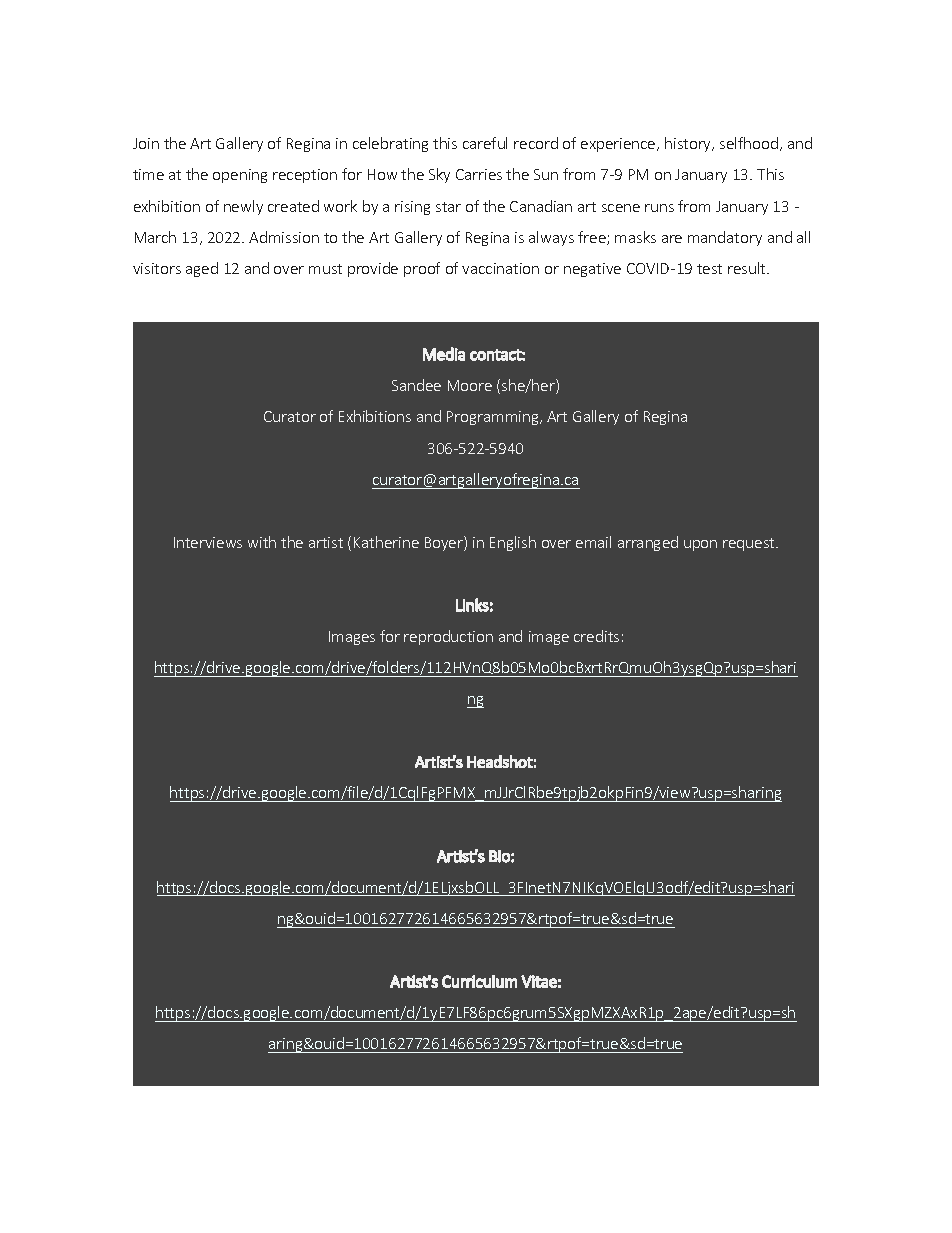 This screenshot has height=1233, width=952. What do you see at coordinates (500, 761) in the screenshot?
I see `Headshot` at bounding box center [500, 761].
